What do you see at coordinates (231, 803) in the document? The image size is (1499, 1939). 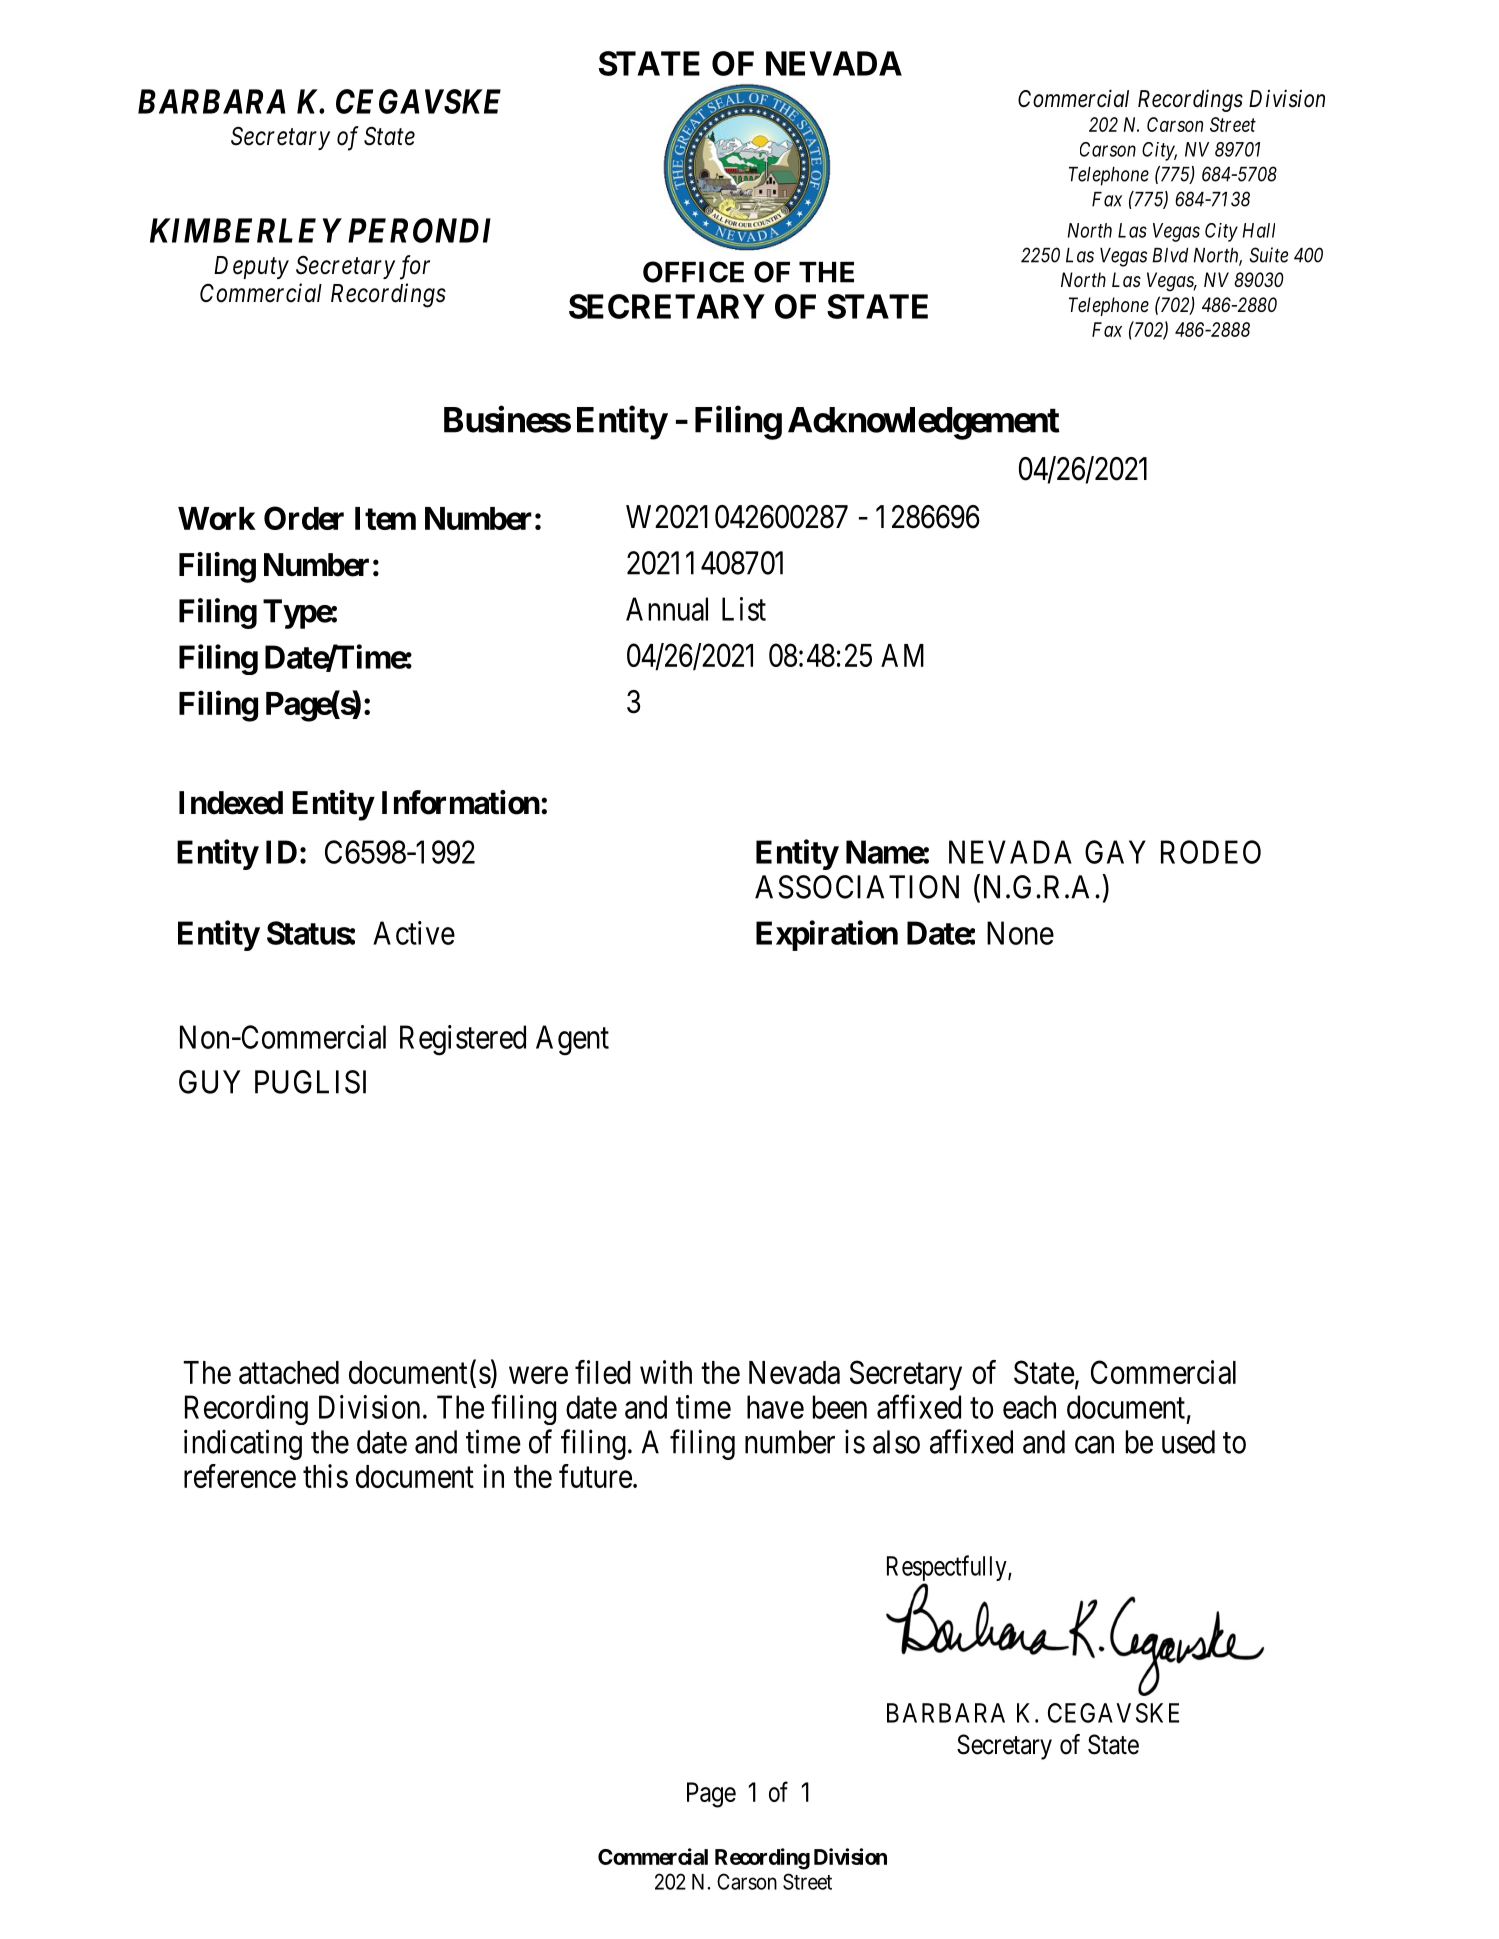 I see `Indexed` at bounding box center [231, 803].
